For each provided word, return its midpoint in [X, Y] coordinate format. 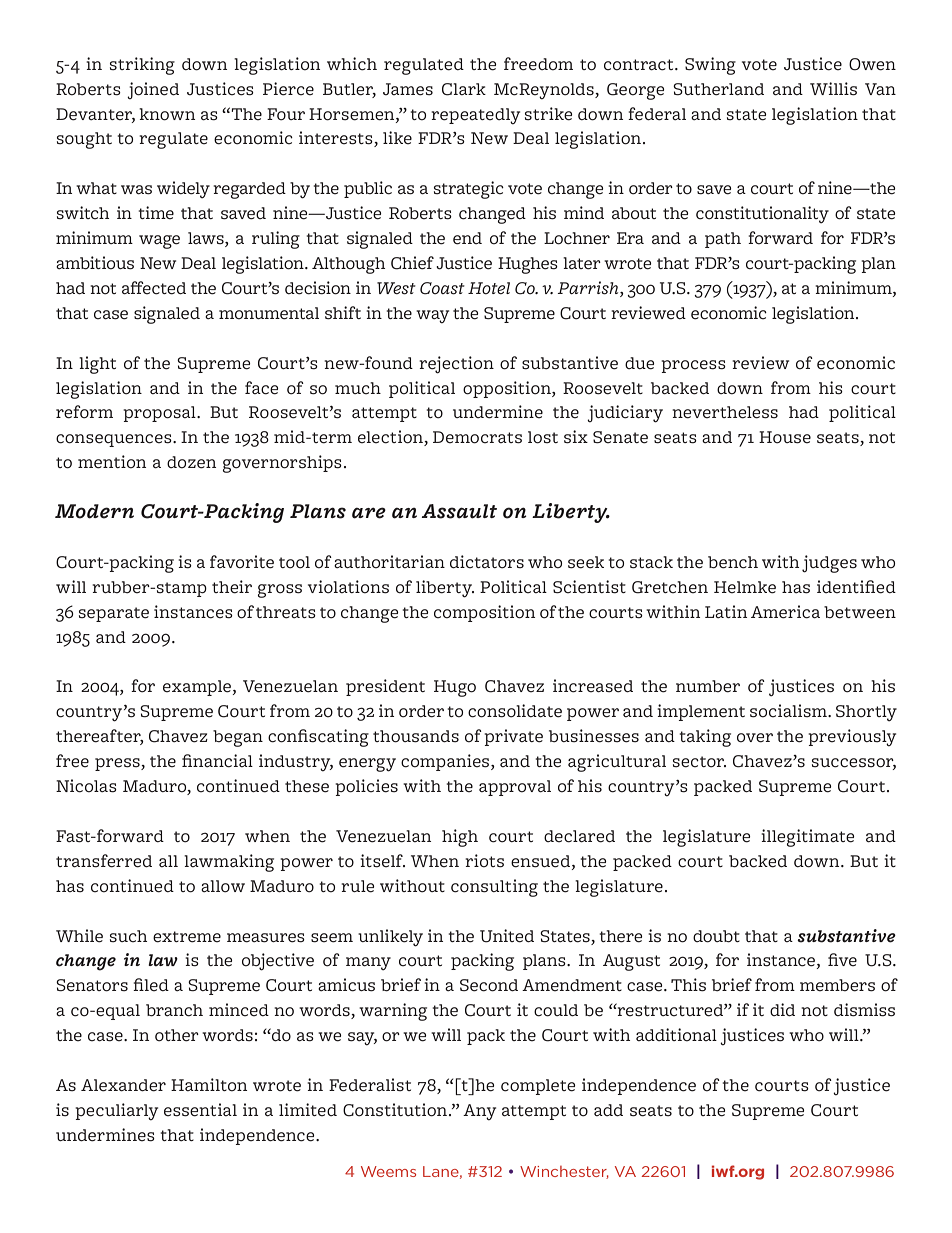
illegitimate [807, 838]
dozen [191, 462]
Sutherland [718, 89]
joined [153, 90]
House [785, 437]
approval [515, 788]
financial [217, 761]
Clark [464, 89]
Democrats [477, 437]
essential [200, 1110]
